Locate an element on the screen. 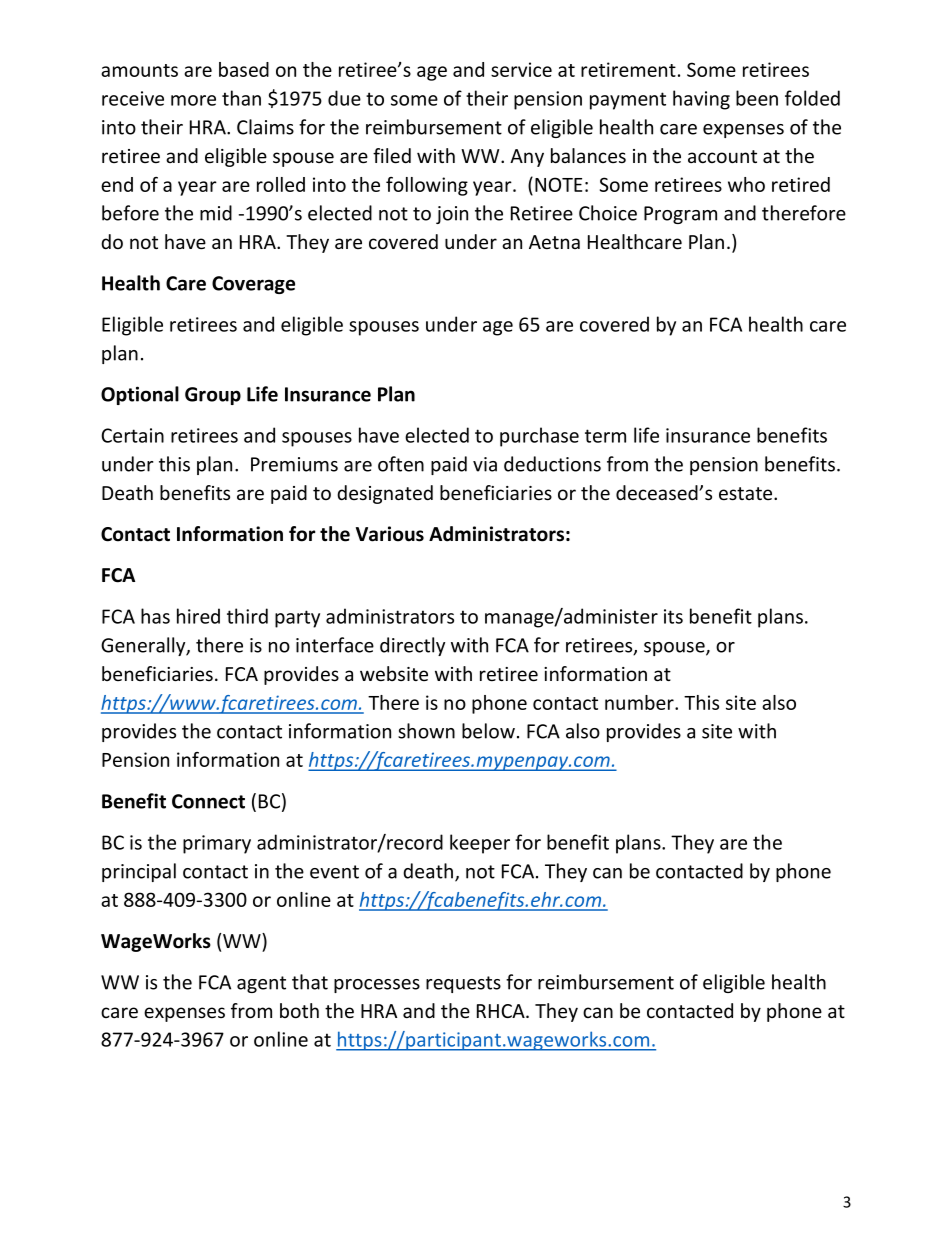 This screenshot has height=1233, width=952. service is located at coordinates (521, 69).
